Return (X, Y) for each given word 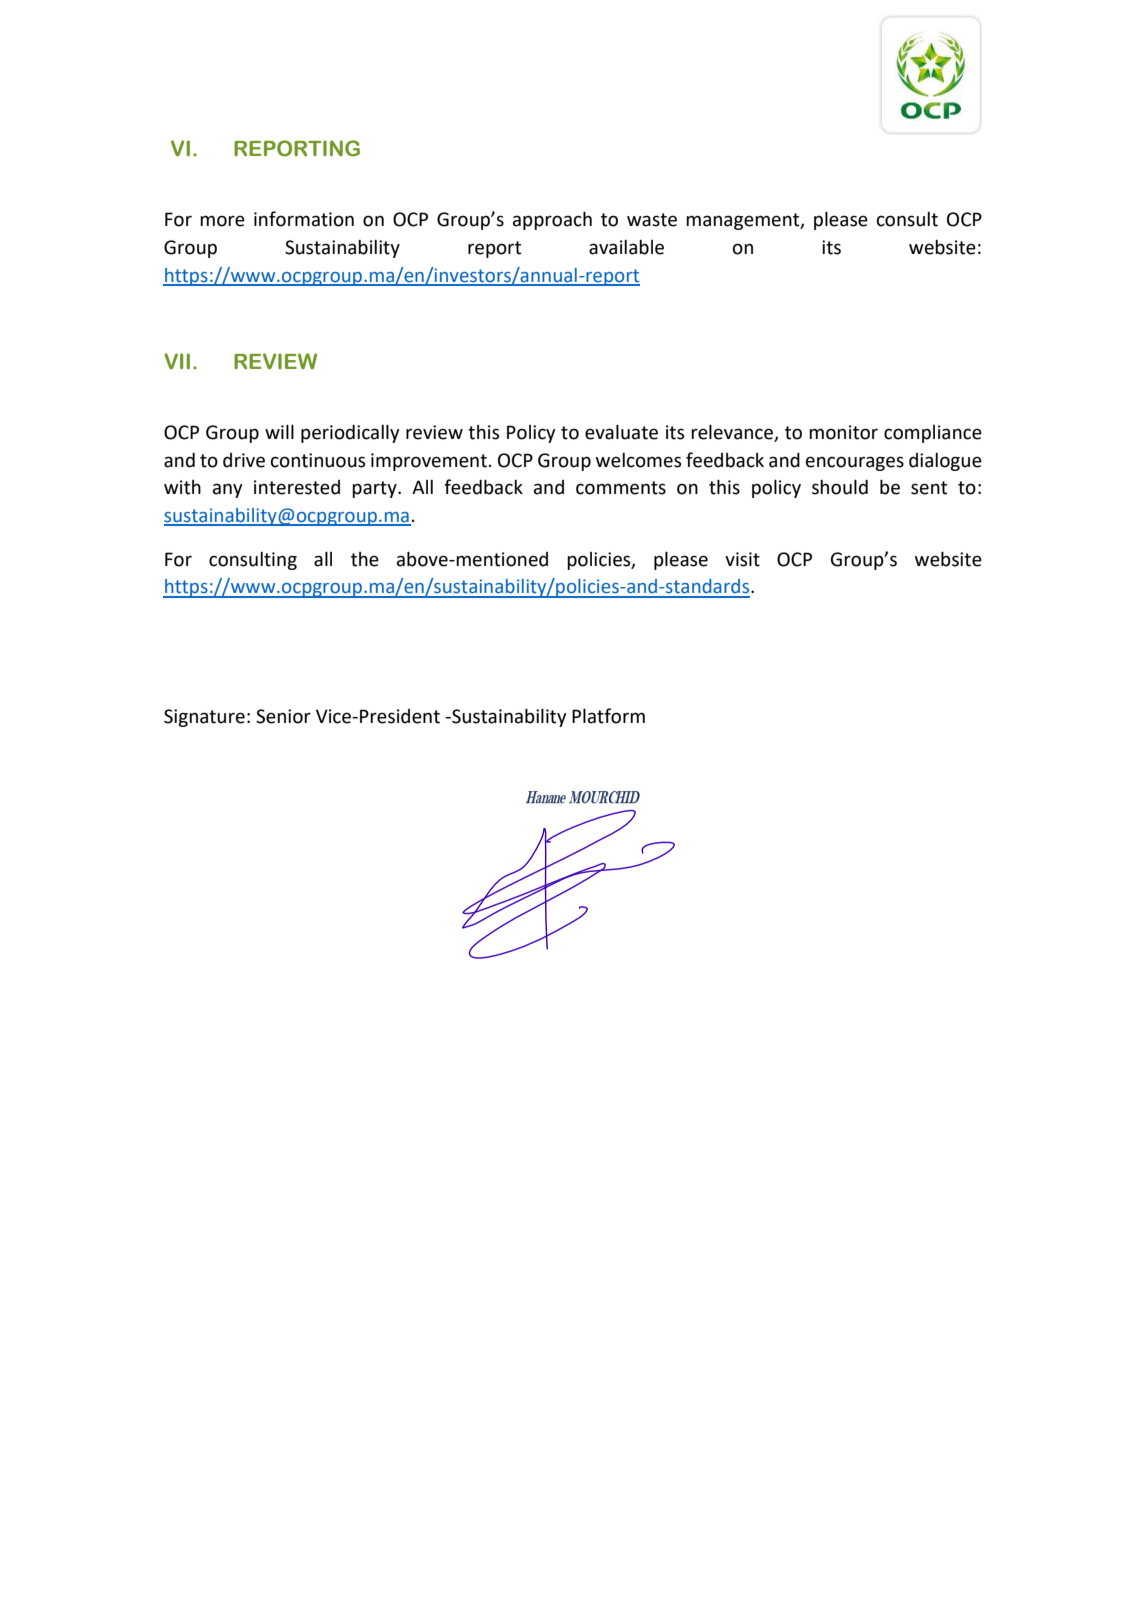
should (840, 487)
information (304, 219)
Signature (204, 718)
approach (552, 221)
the (365, 559)
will (279, 432)
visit (742, 559)
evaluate (621, 432)
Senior (283, 716)
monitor (843, 432)
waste (652, 220)
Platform (608, 716)
